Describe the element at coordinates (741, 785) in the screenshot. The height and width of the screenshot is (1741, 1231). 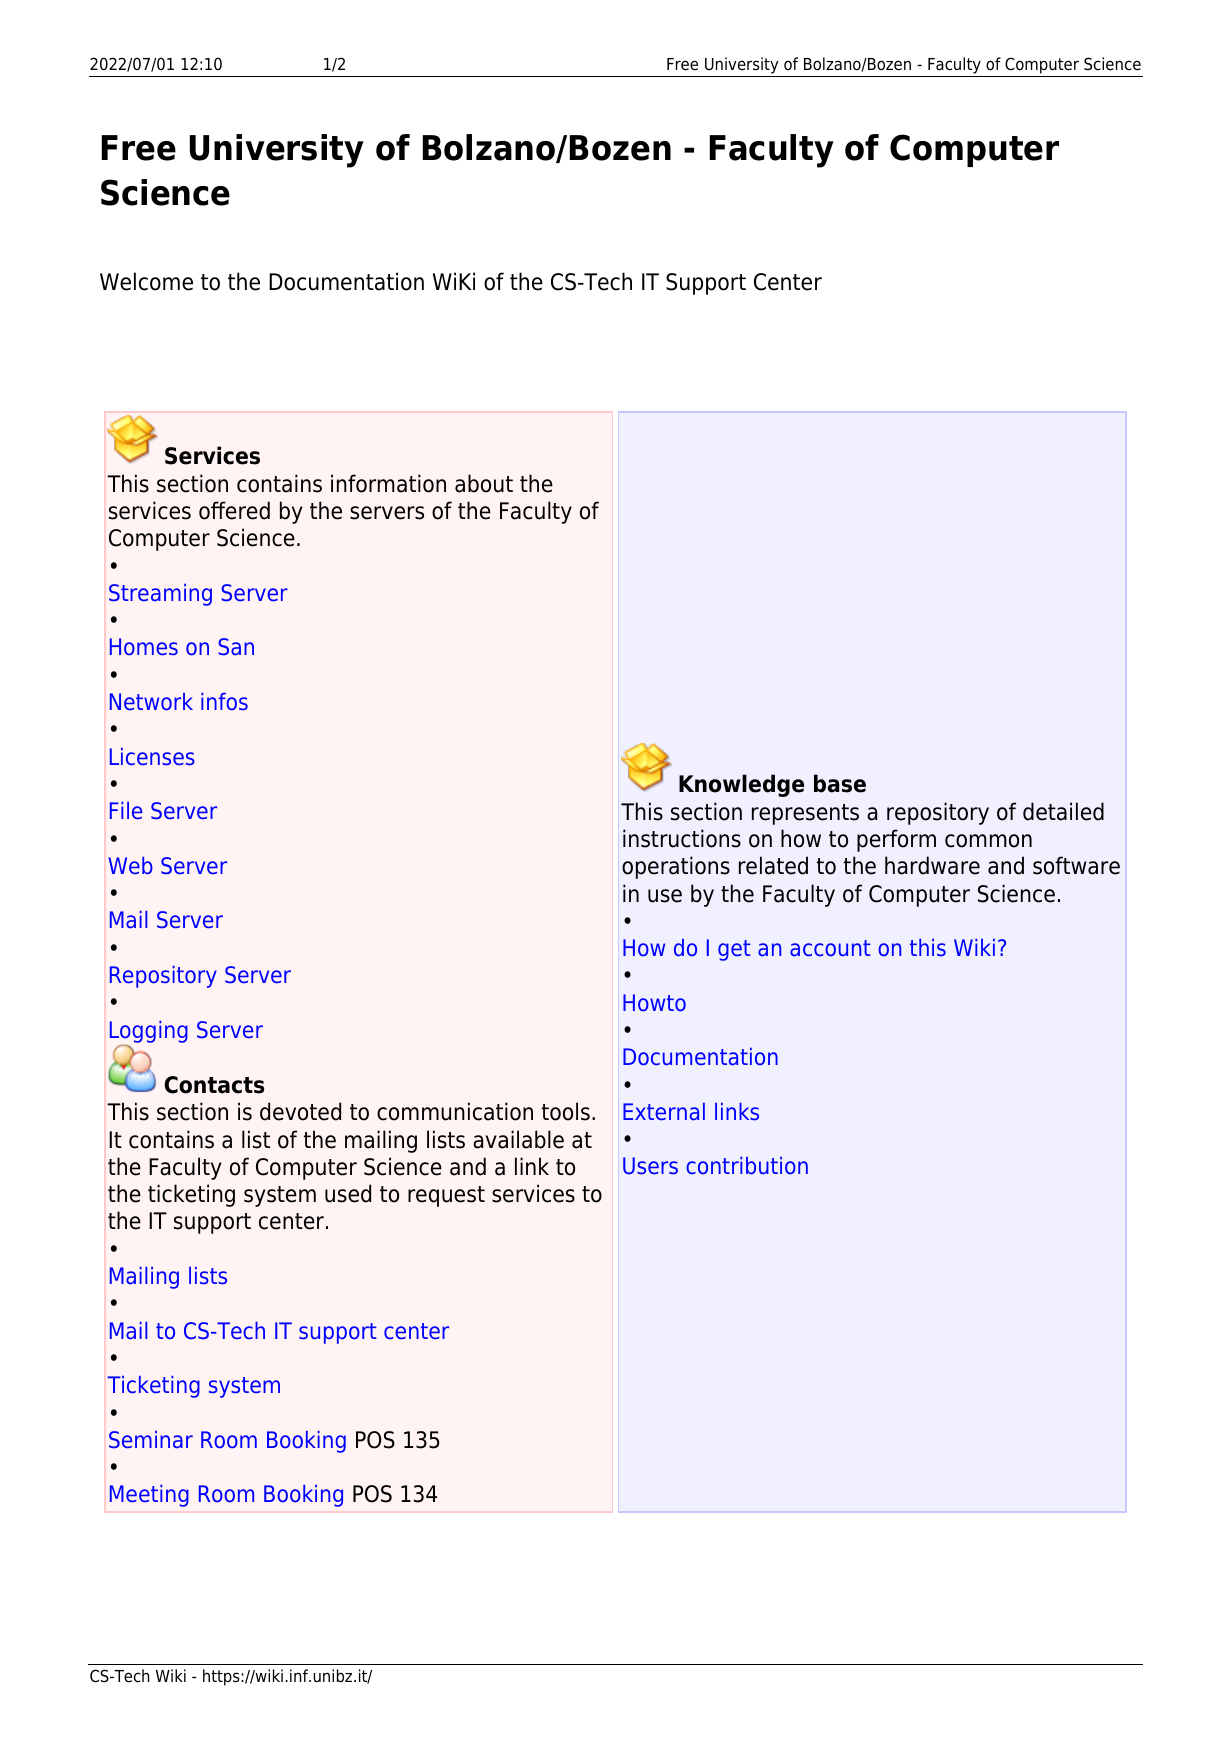
I see `Knowledge` at that location.
